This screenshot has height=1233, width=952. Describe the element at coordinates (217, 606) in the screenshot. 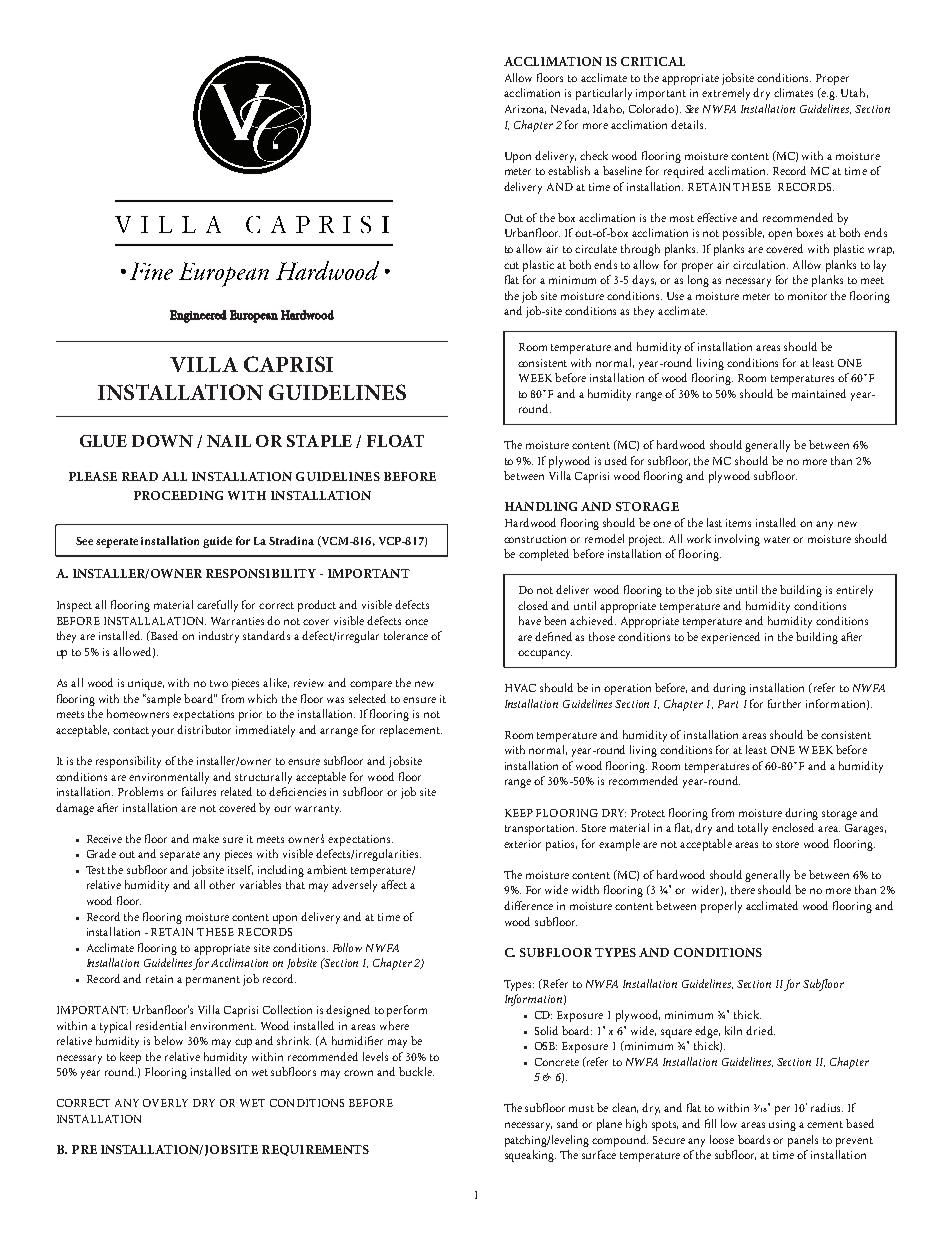

I see `carefully` at that location.
